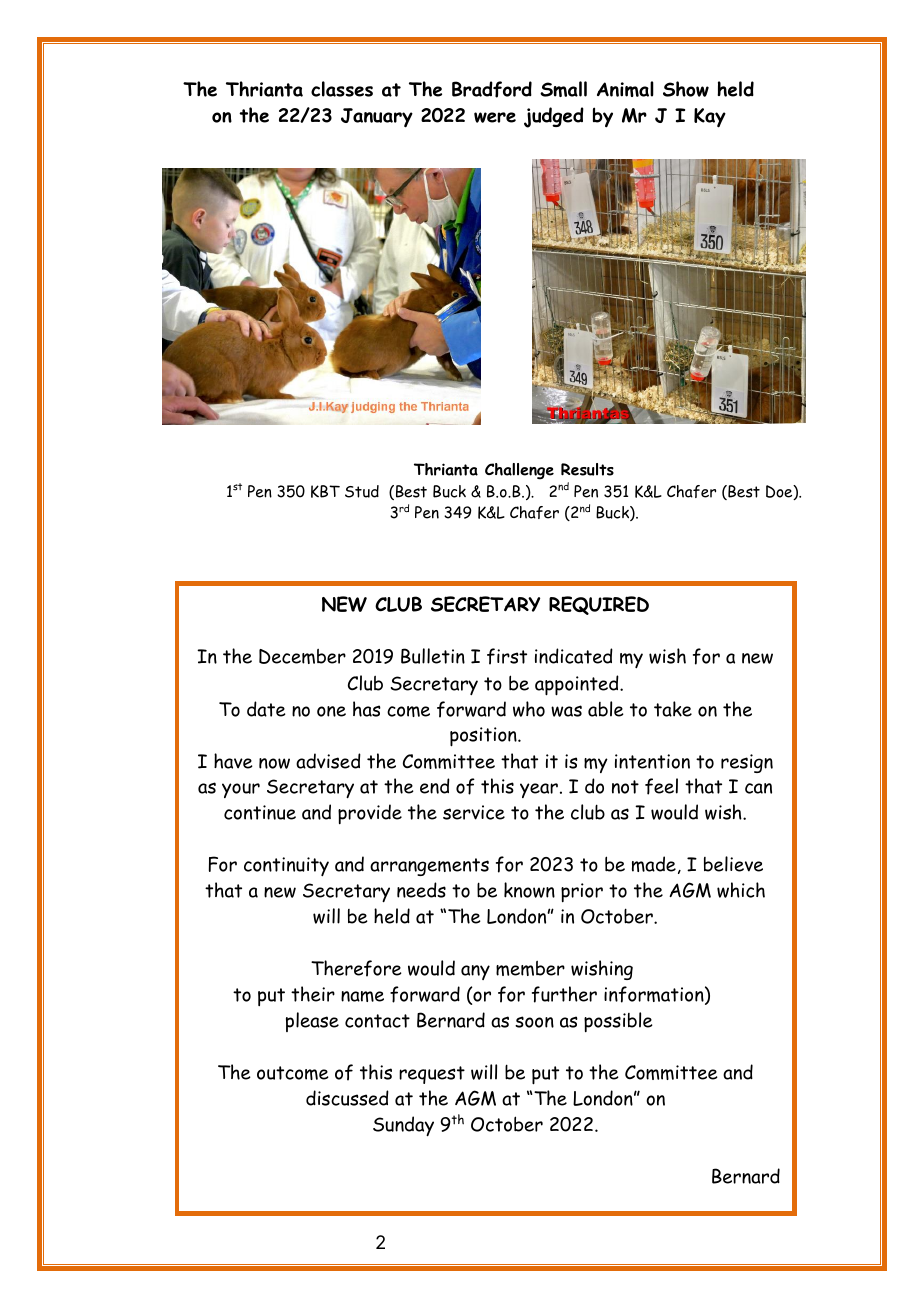 This screenshot has height=1308, width=924. I want to click on Challenge, so click(519, 471).
